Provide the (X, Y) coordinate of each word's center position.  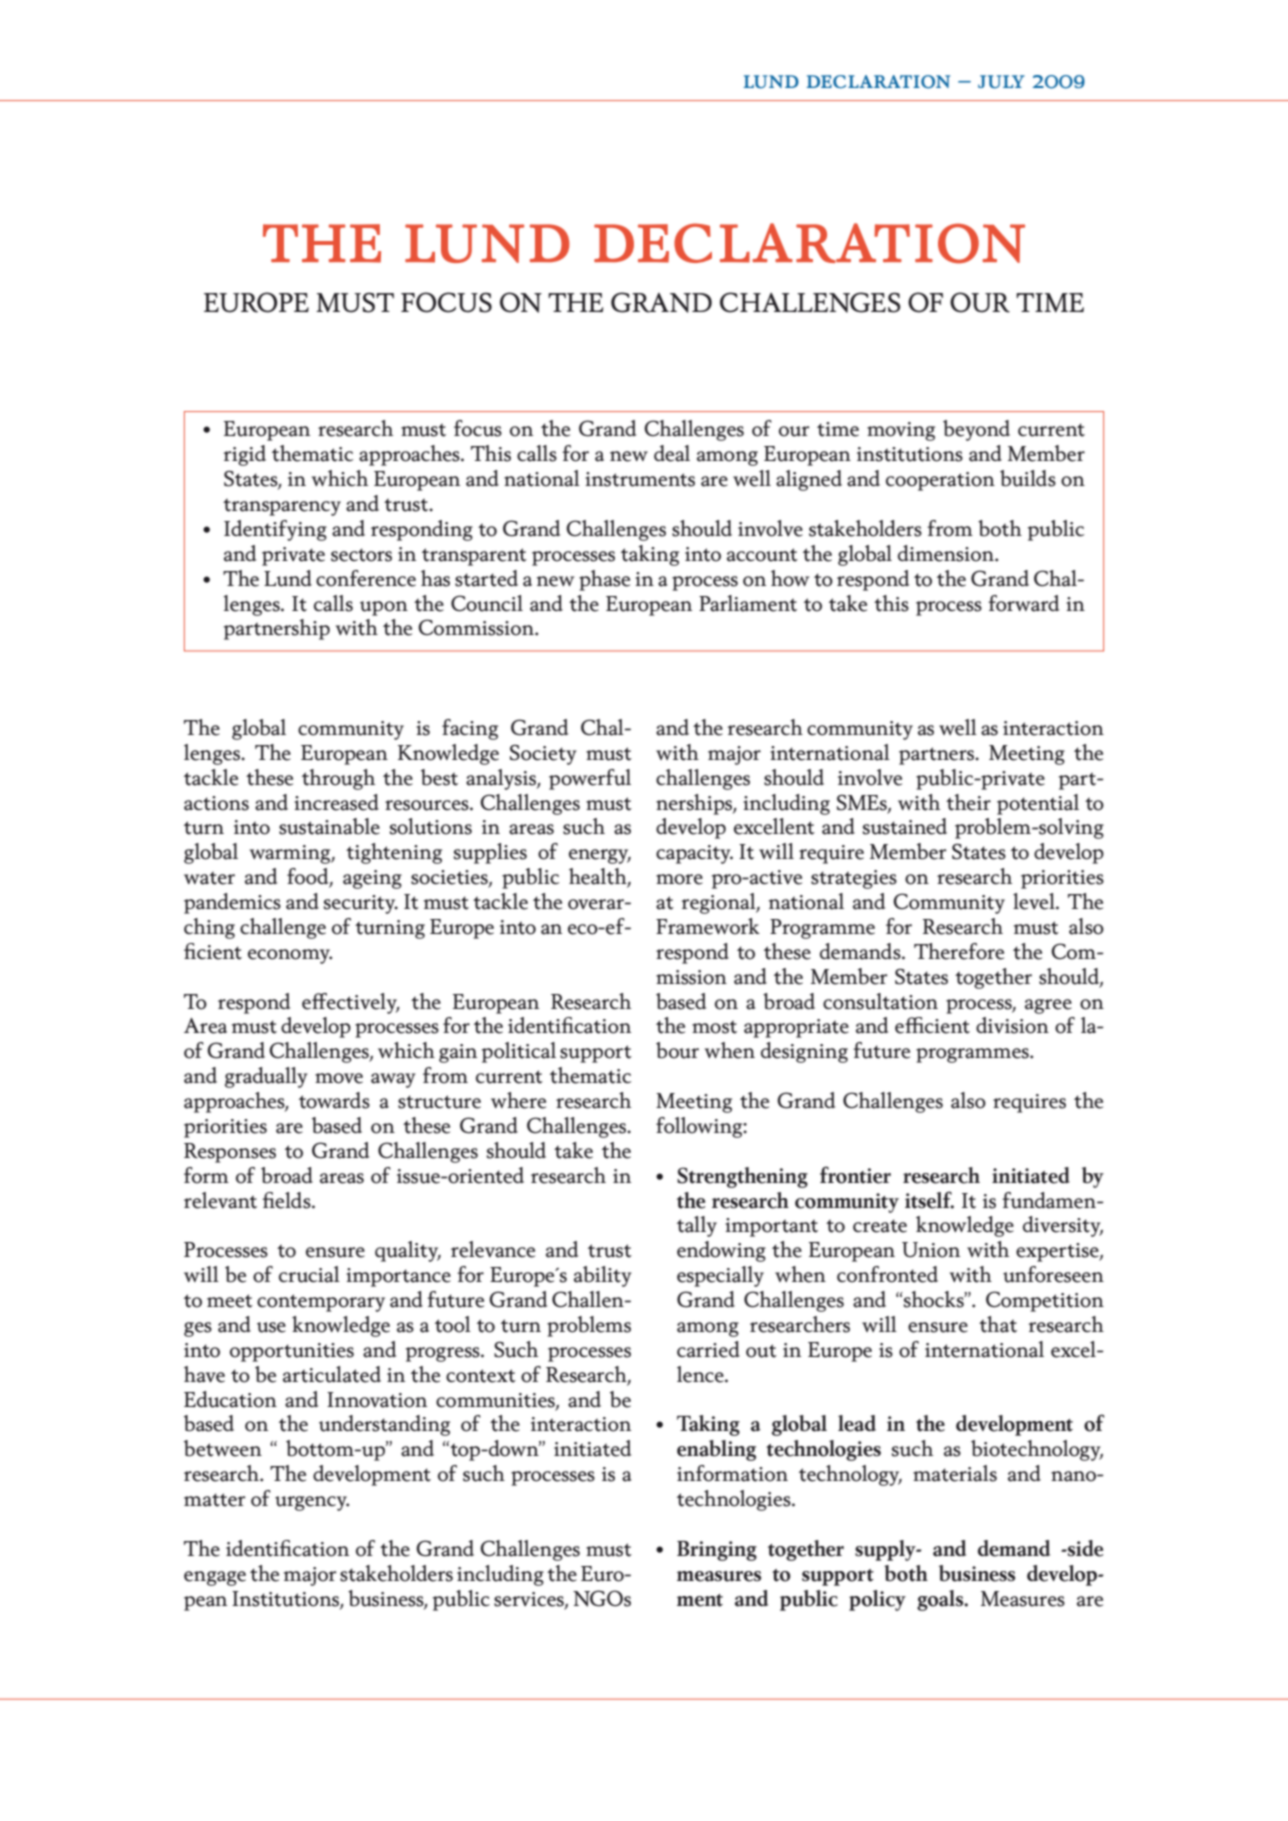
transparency (282, 507)
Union (931, 1250)
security (361, 904)
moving (901, 431)
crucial (309, 1274)
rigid (245, 455)
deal (672, 453)
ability (603, 1276)
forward (1023, 603)
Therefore (959, 951)
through (338, 779)
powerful (590, 779)
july (1001, 82)
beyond (976, 430)
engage (215, 1578)
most (714, 1027)
